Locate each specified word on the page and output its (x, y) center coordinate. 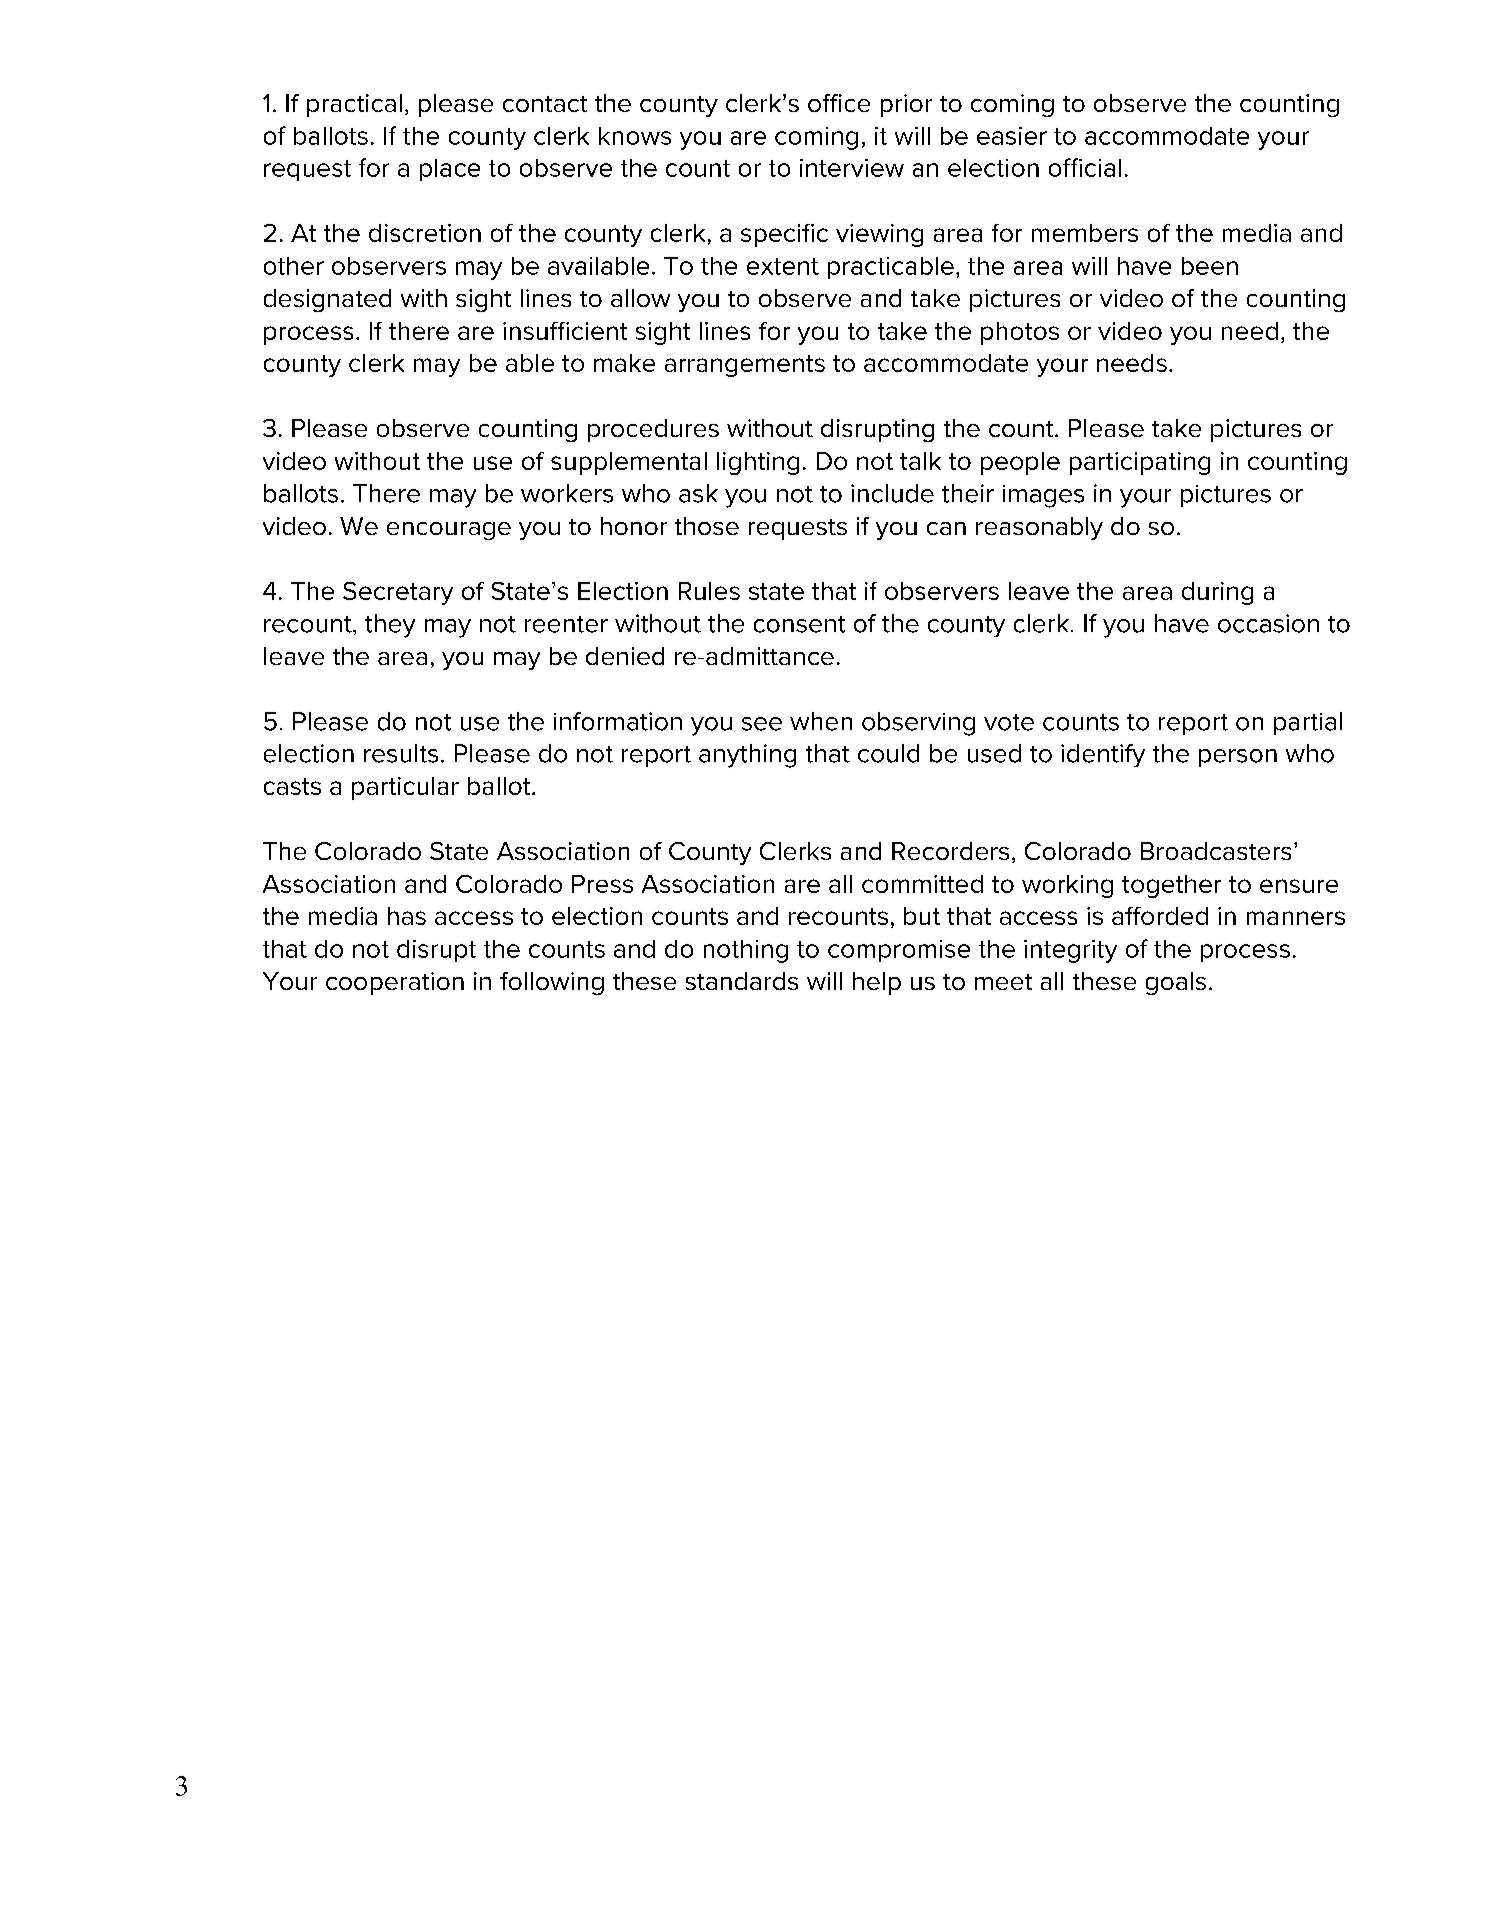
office (839, 103)
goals (1176, 983)
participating (1140, 463)
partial (1308, 723)
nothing (746, 951)
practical (354, 105)
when (821, 721)
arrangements (745, 366)
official (1085, 167)
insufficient (565, 331)
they (390, 626)
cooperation (395, 983)
